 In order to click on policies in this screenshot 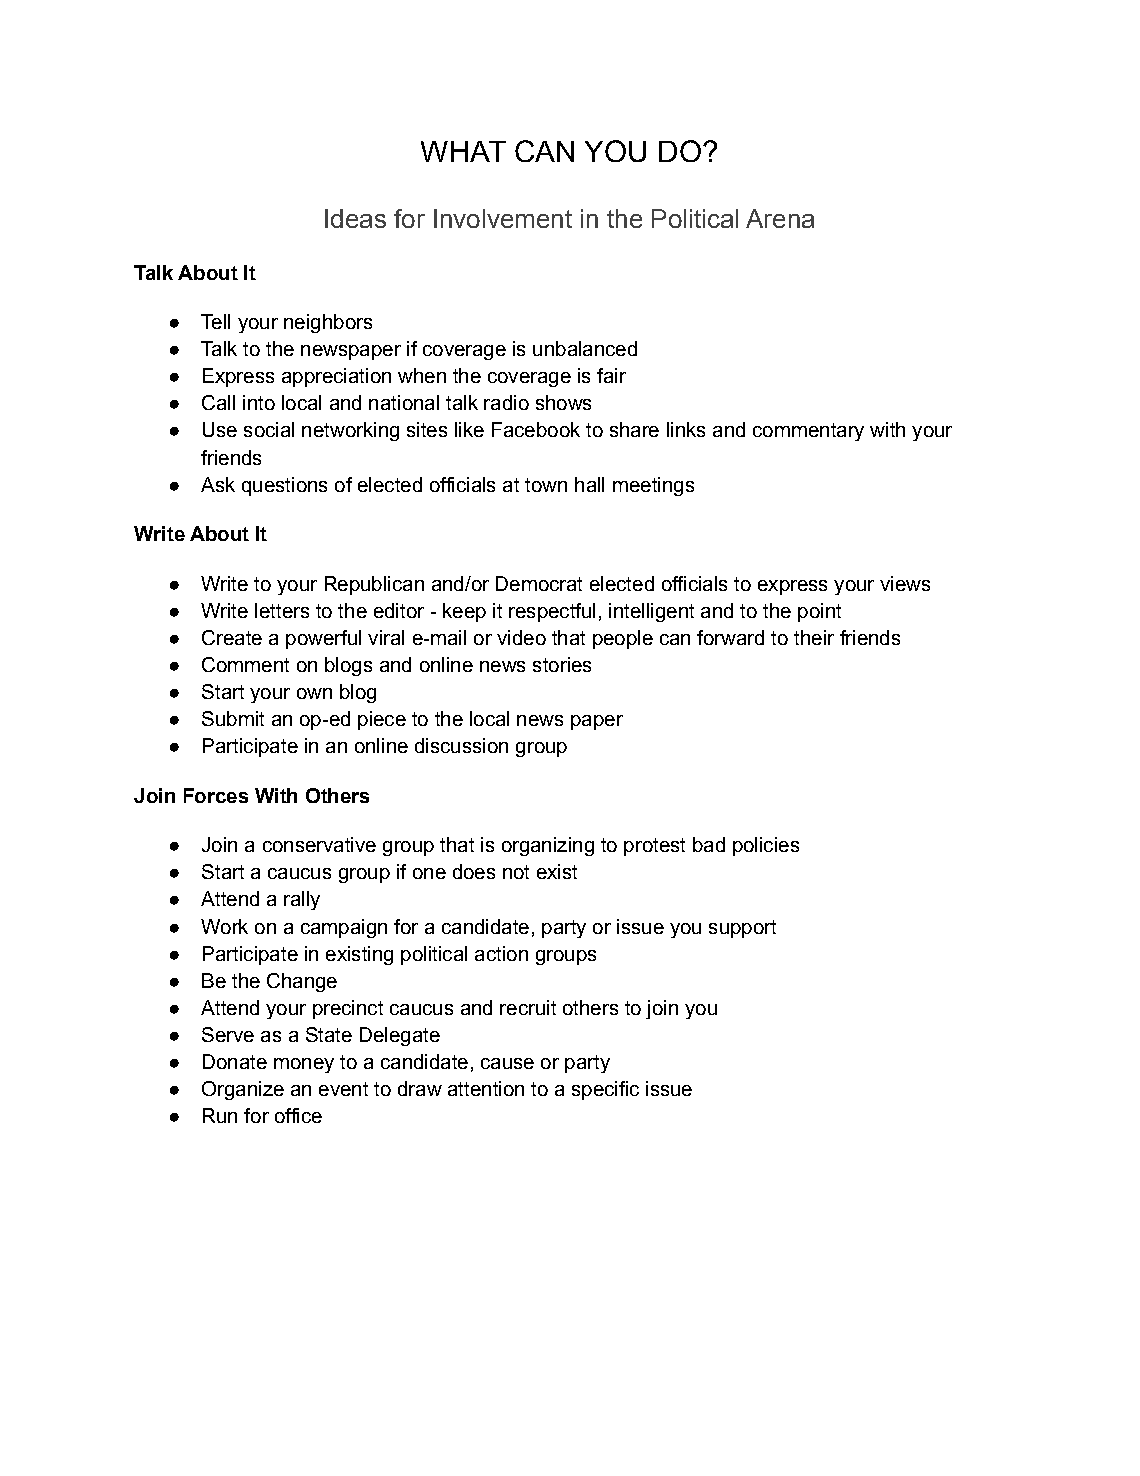, I will do `click(766, 846)`.
